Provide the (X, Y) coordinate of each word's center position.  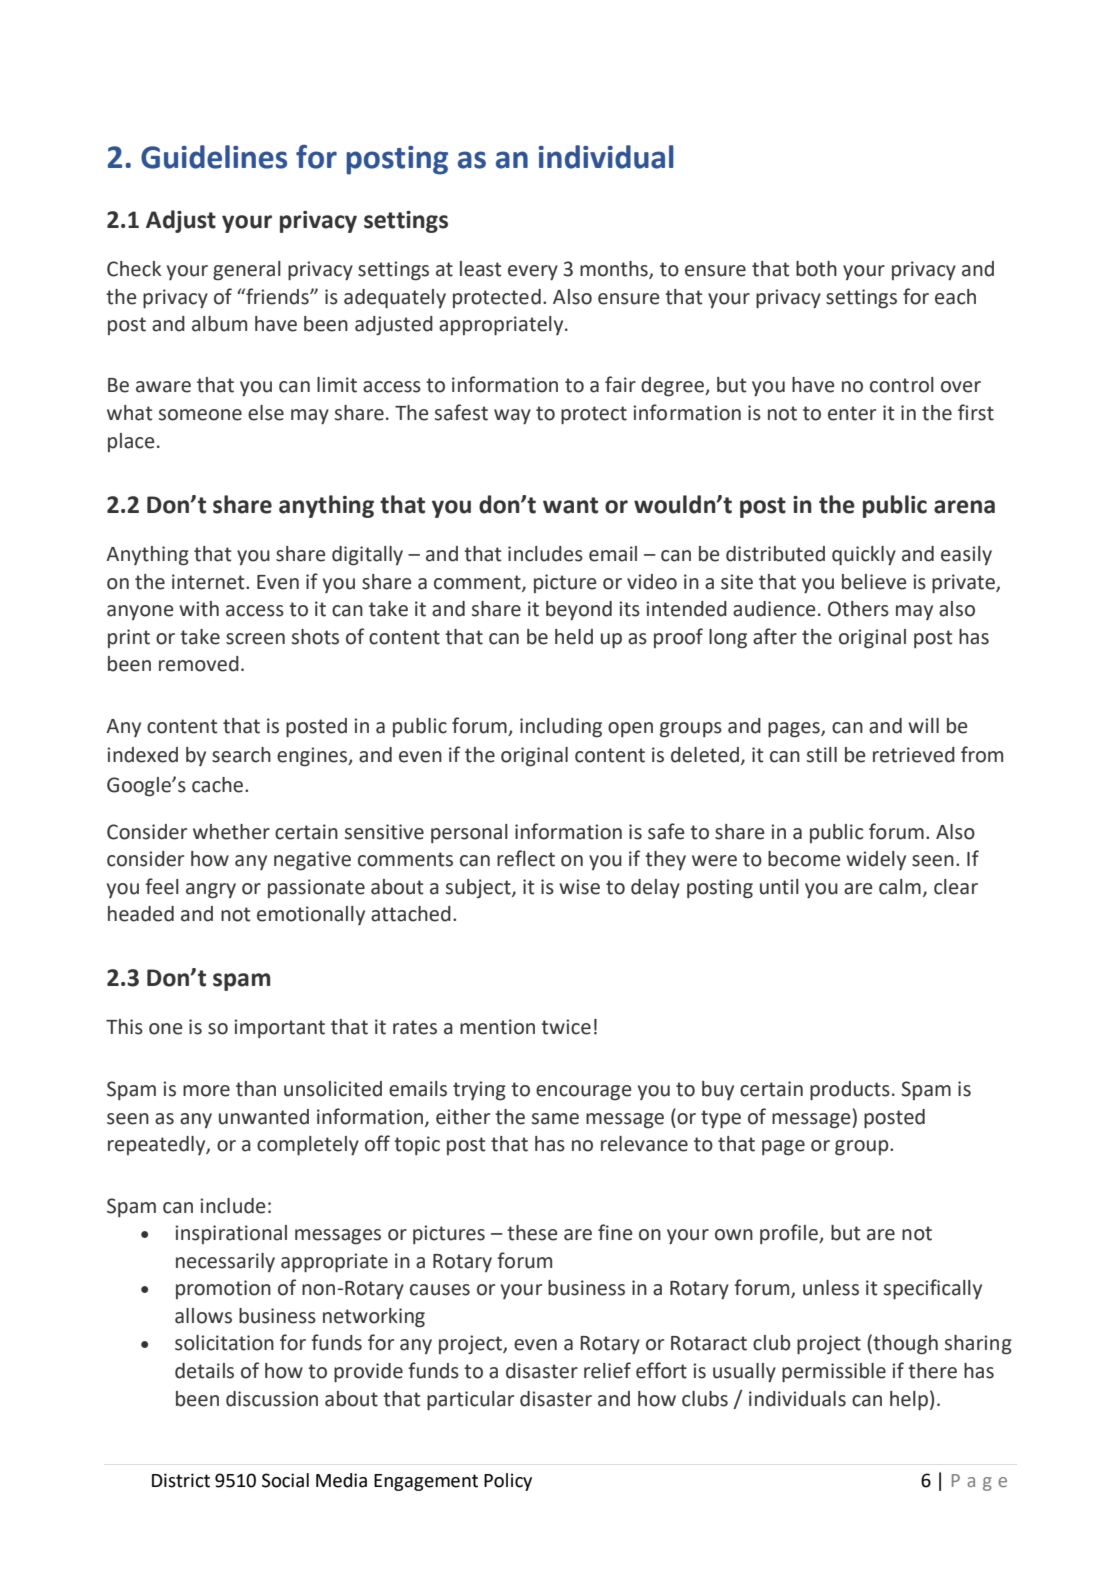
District (181, 1480)
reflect (526, 858)
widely (876, 860)
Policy (508, 1482)
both (816, 269)
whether (231, 832)
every (533, 272)
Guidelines (214, 157)
